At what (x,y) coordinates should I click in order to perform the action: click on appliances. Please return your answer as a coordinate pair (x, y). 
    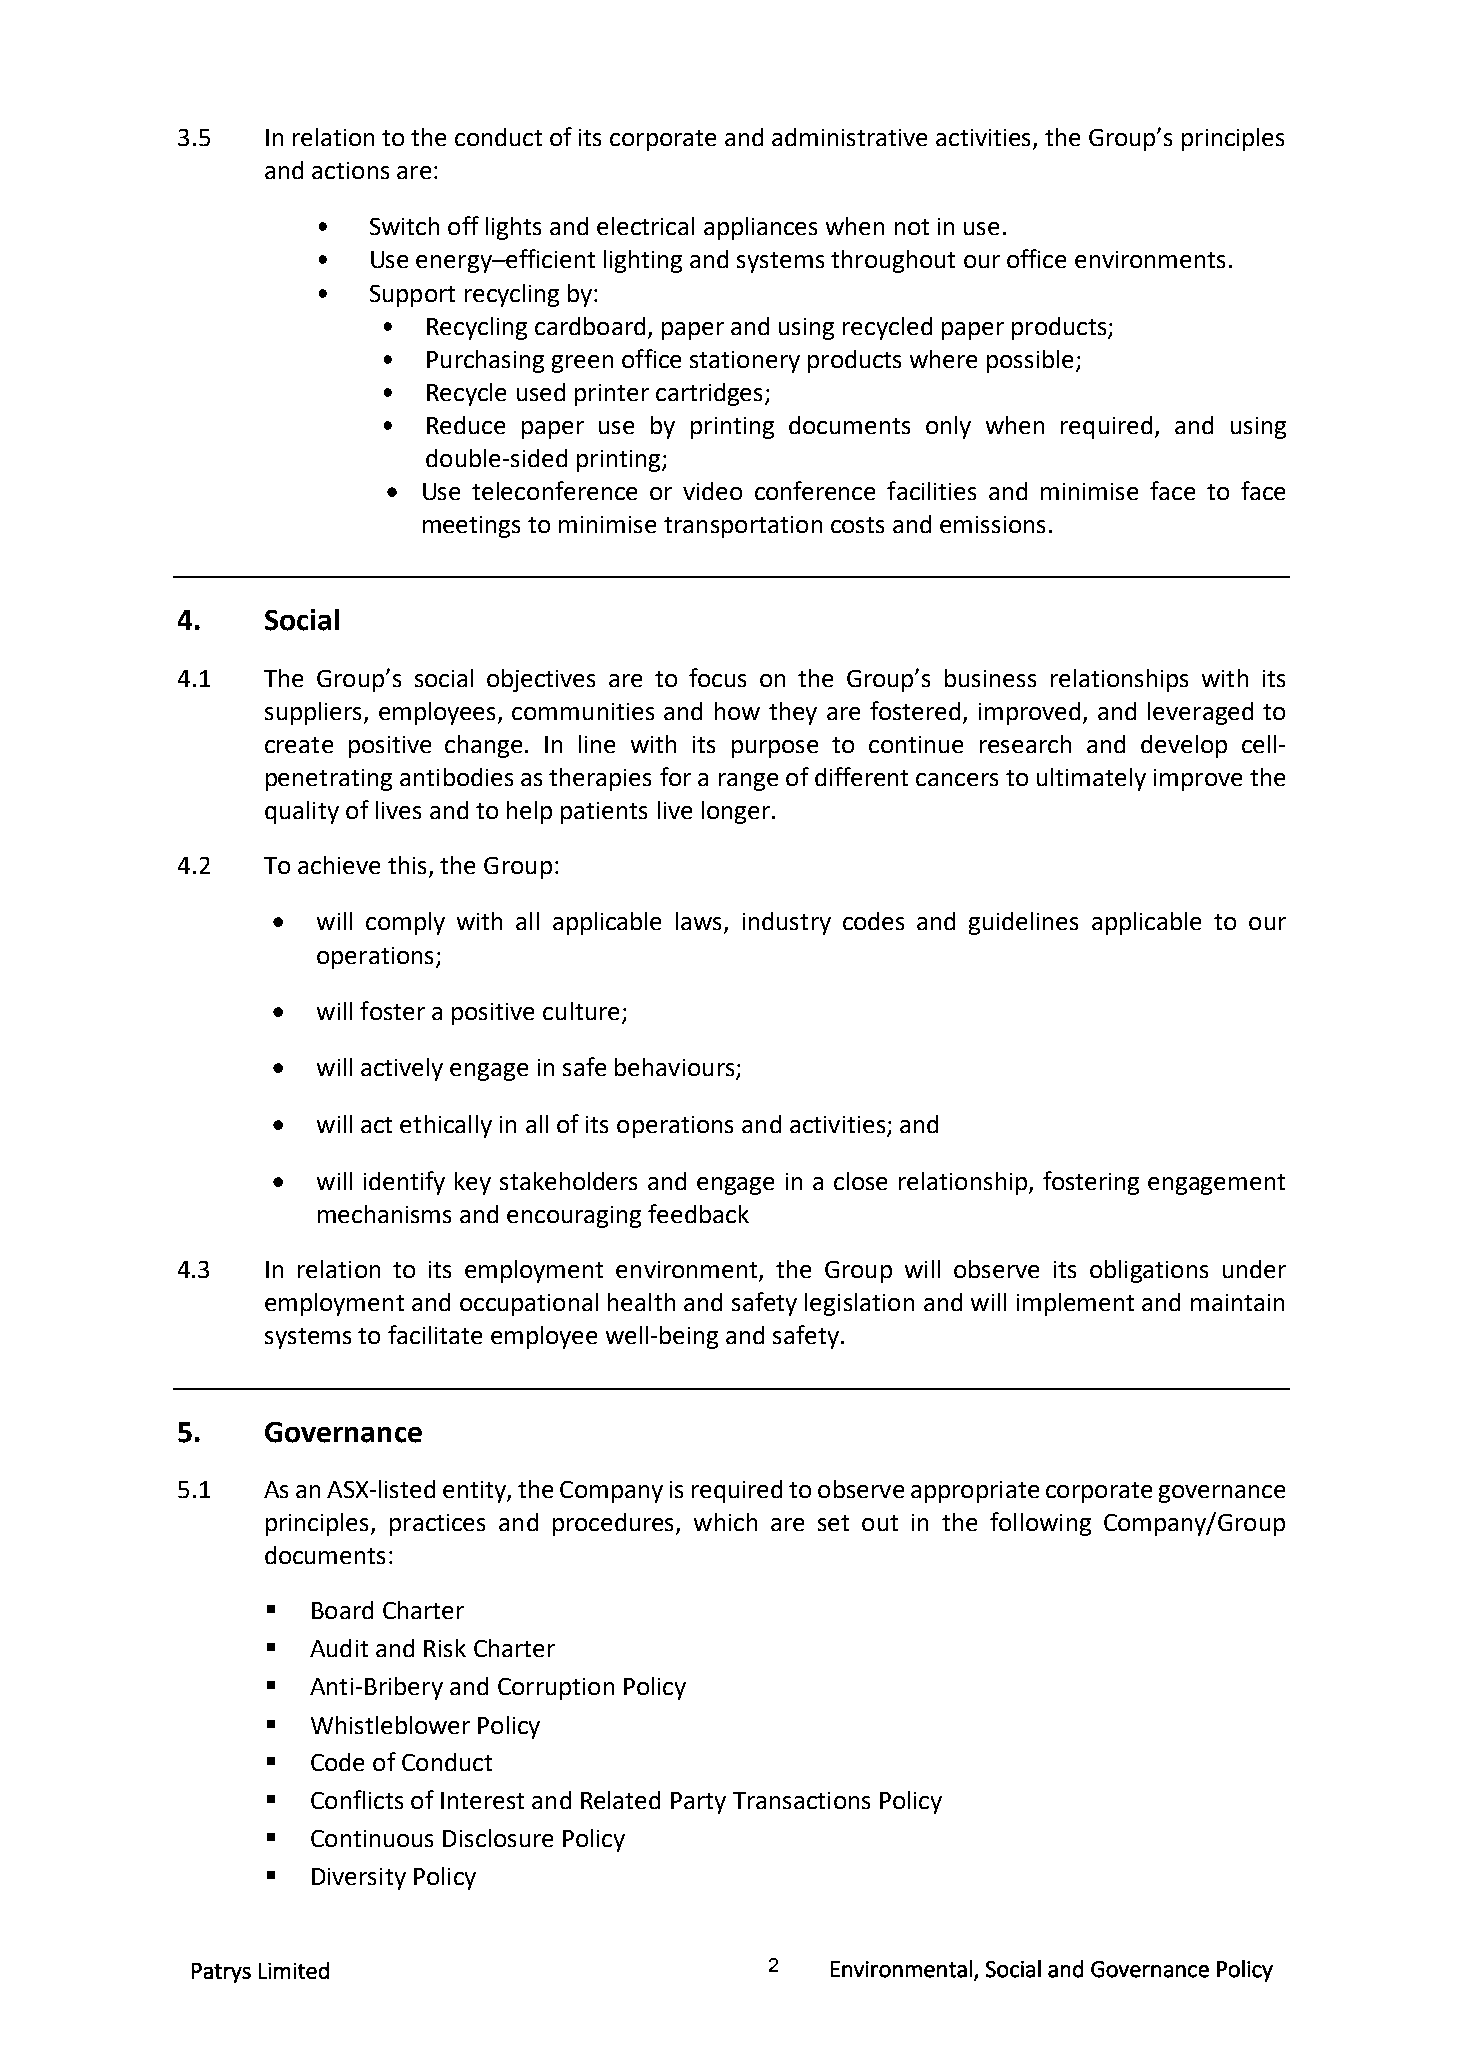
    Looking at the image, I should click on (760, 228).
